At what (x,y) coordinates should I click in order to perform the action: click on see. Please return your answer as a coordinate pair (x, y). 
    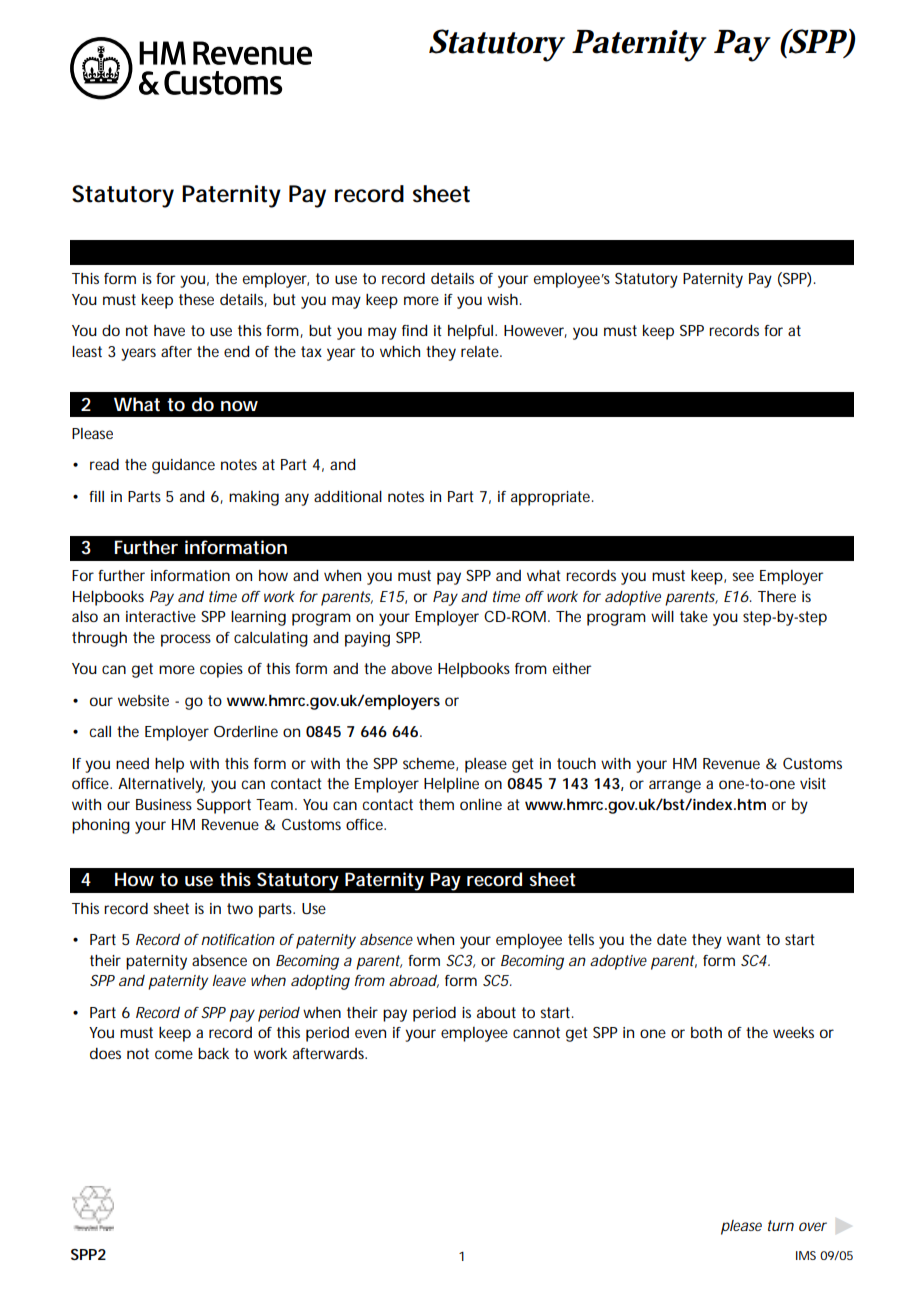
    Looking at the image, I should click on (743, 576).
